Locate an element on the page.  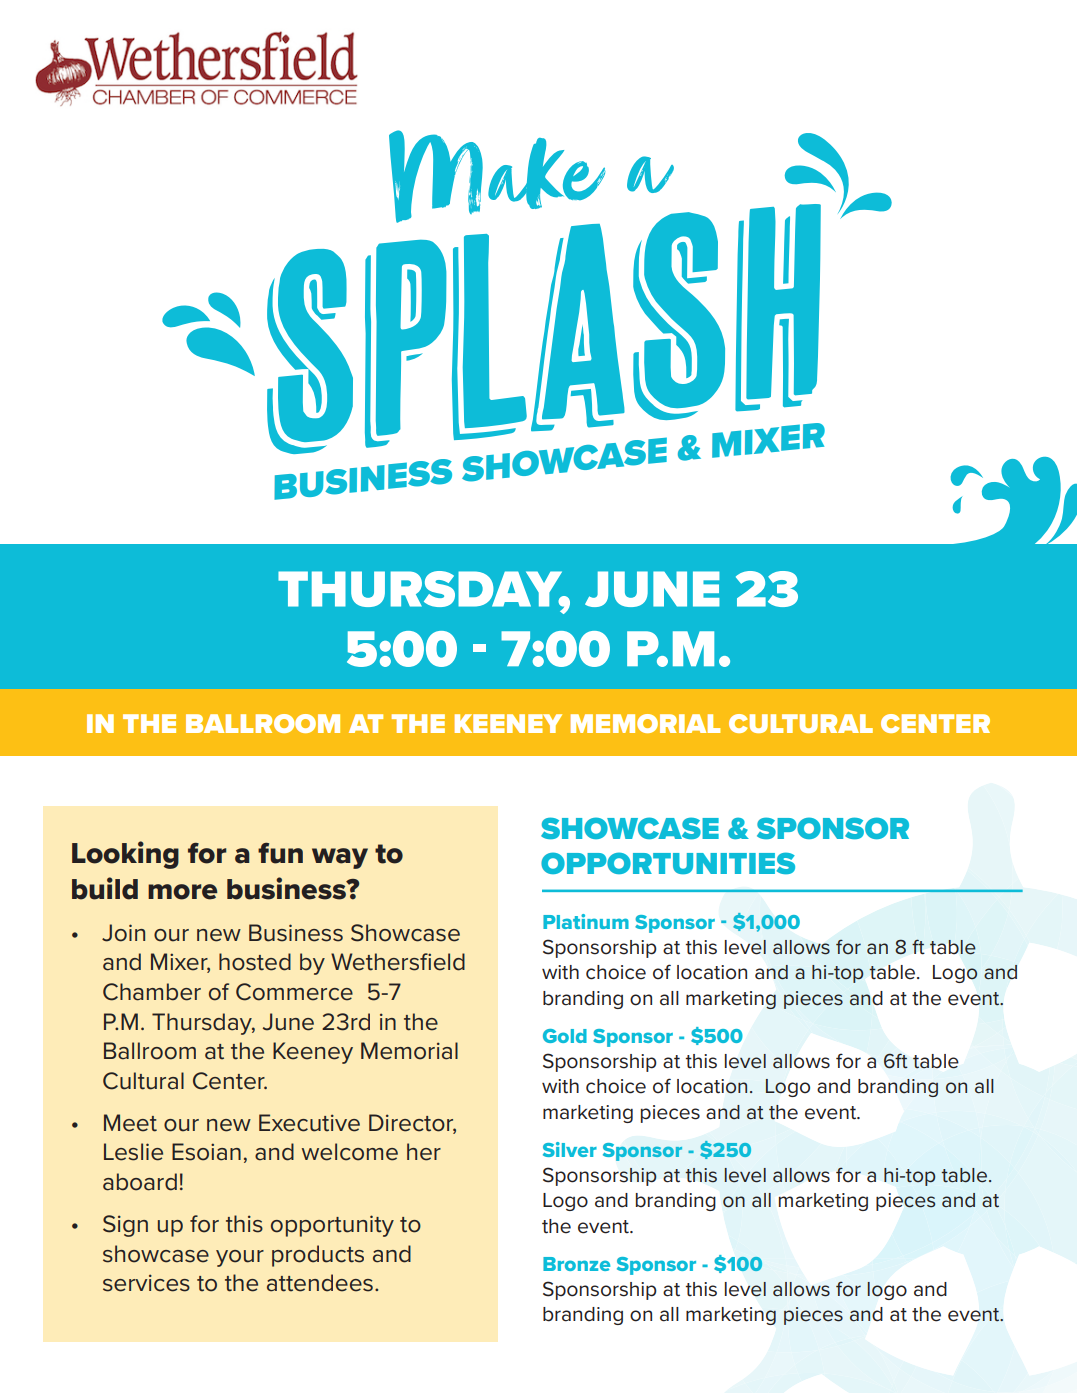
Looking is located at coordinates (125, 855).
